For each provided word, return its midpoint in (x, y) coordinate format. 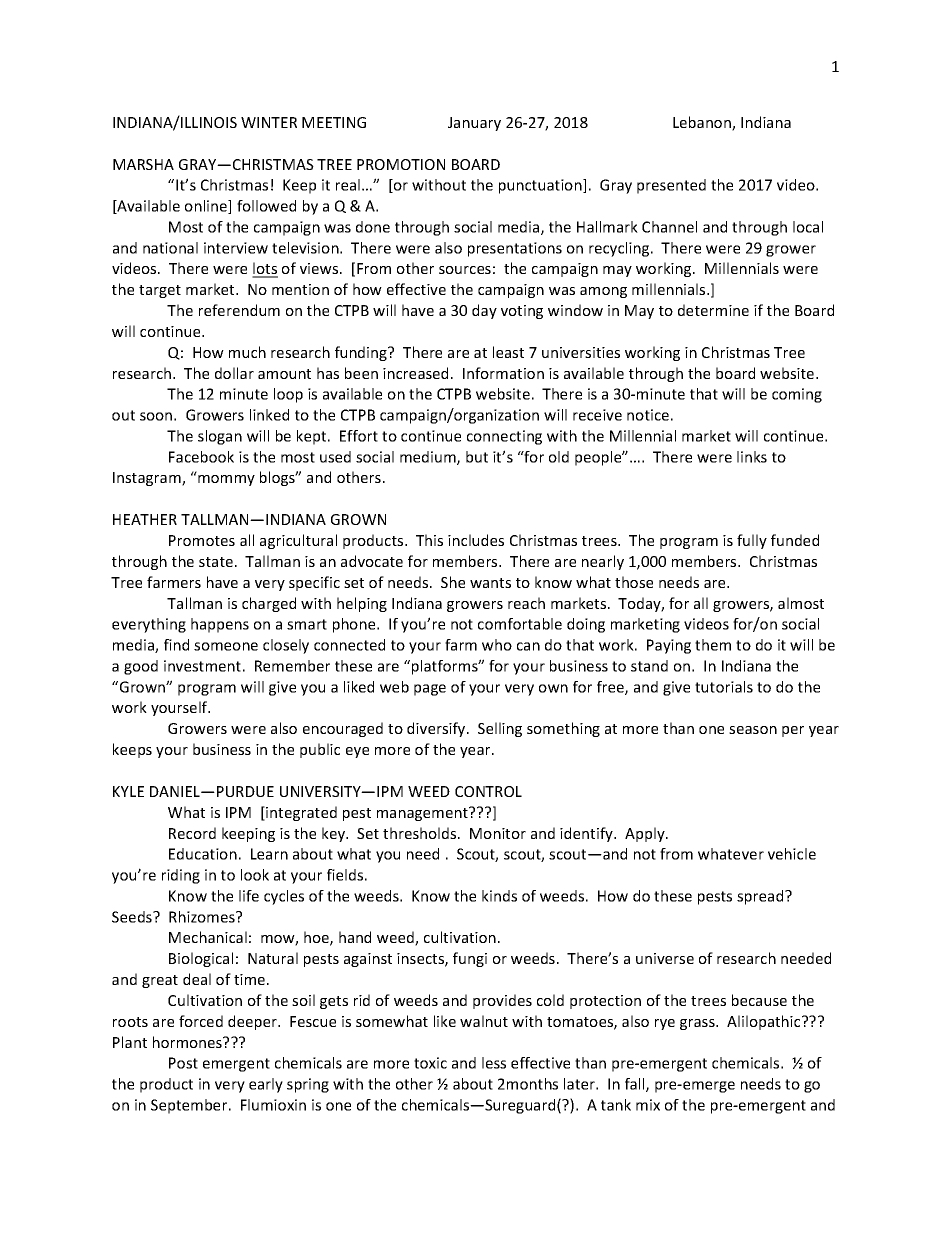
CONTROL (488, 791)
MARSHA (143, 164)
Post (183, 1063)
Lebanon (703, 123)
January (474, 124)
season (753, 730)
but (477, 457)
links (752, 457)
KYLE (128, 791)
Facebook (201, 457)
